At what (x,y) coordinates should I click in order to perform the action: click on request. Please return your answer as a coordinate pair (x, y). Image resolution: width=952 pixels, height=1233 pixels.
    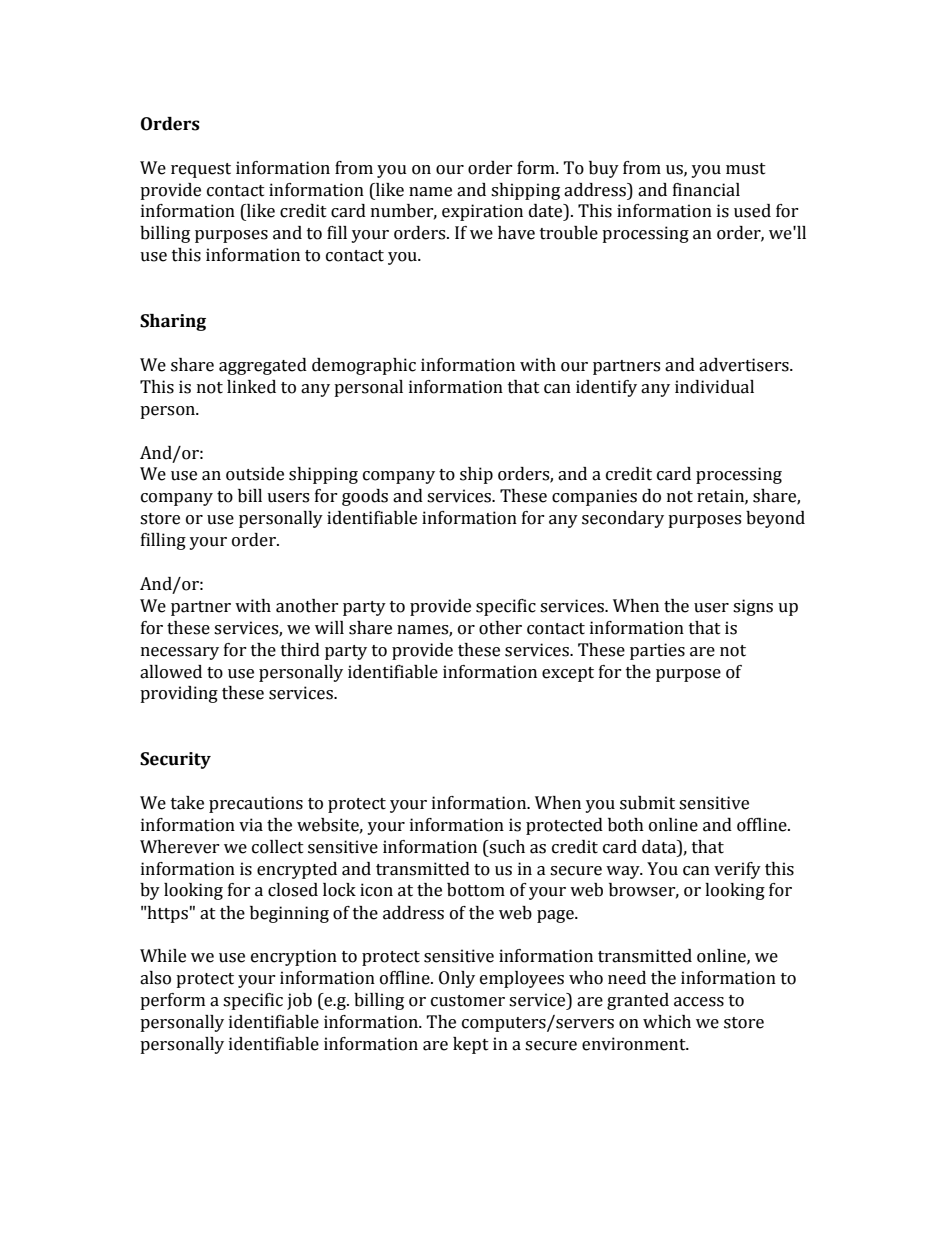
    Looking at the image, I should click on (201, 170).
